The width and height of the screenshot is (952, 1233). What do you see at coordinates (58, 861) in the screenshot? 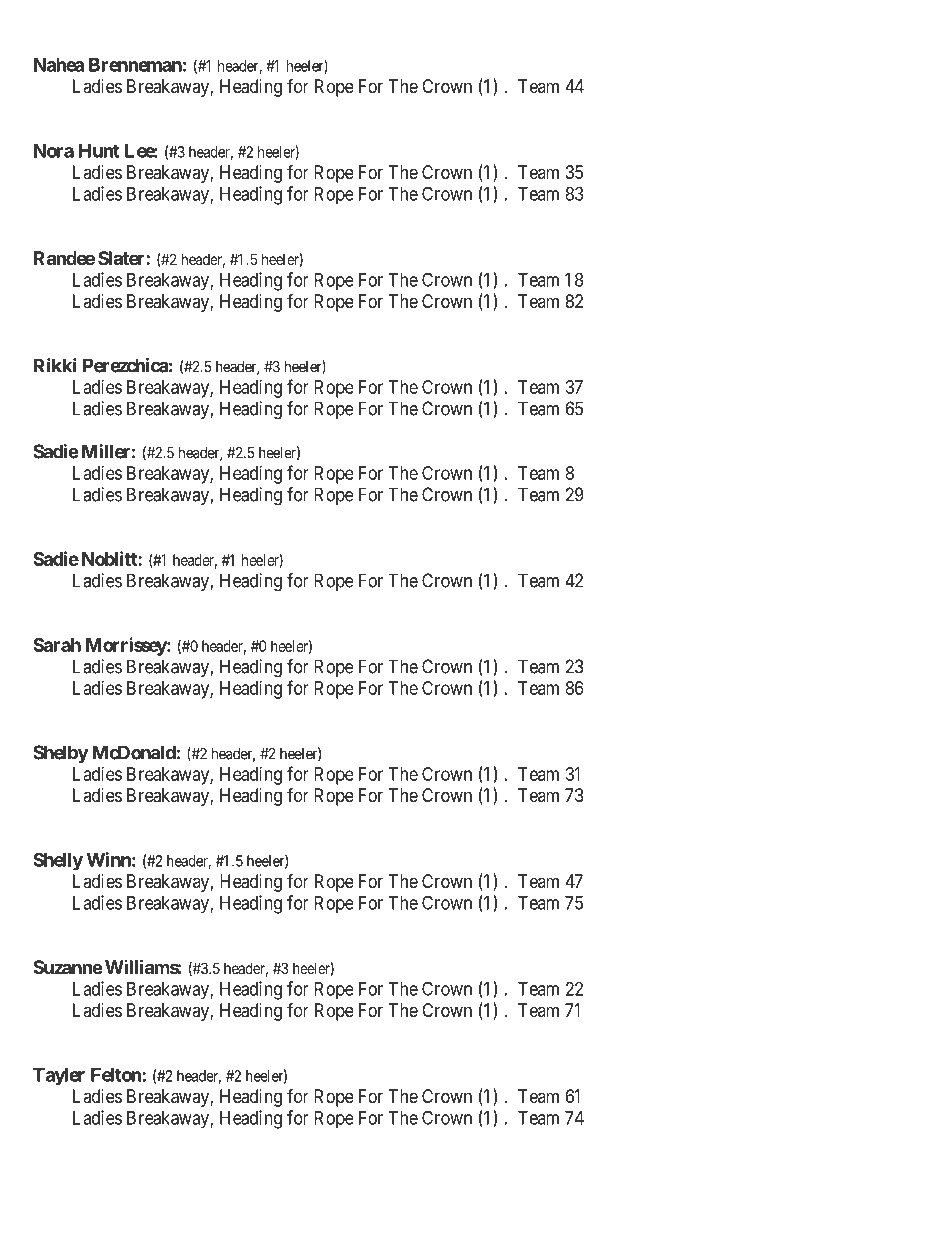
I see `Shelly` at bounding box center [58, 861].
